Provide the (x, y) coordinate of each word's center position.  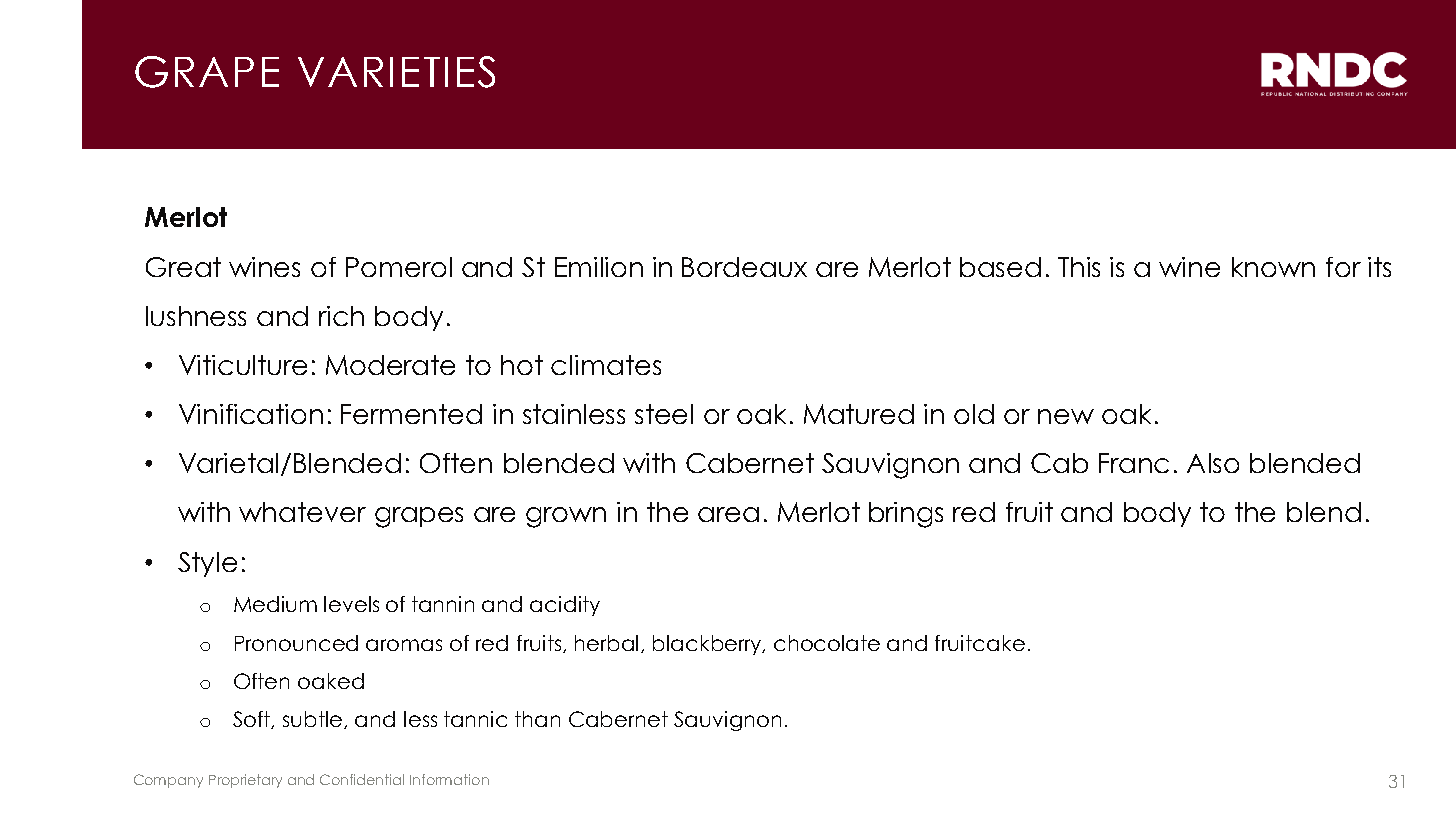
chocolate (827, 643)
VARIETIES (396, 72)
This (1079, 267)
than (537, 719)
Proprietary (245, 781)
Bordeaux (744, 267)
